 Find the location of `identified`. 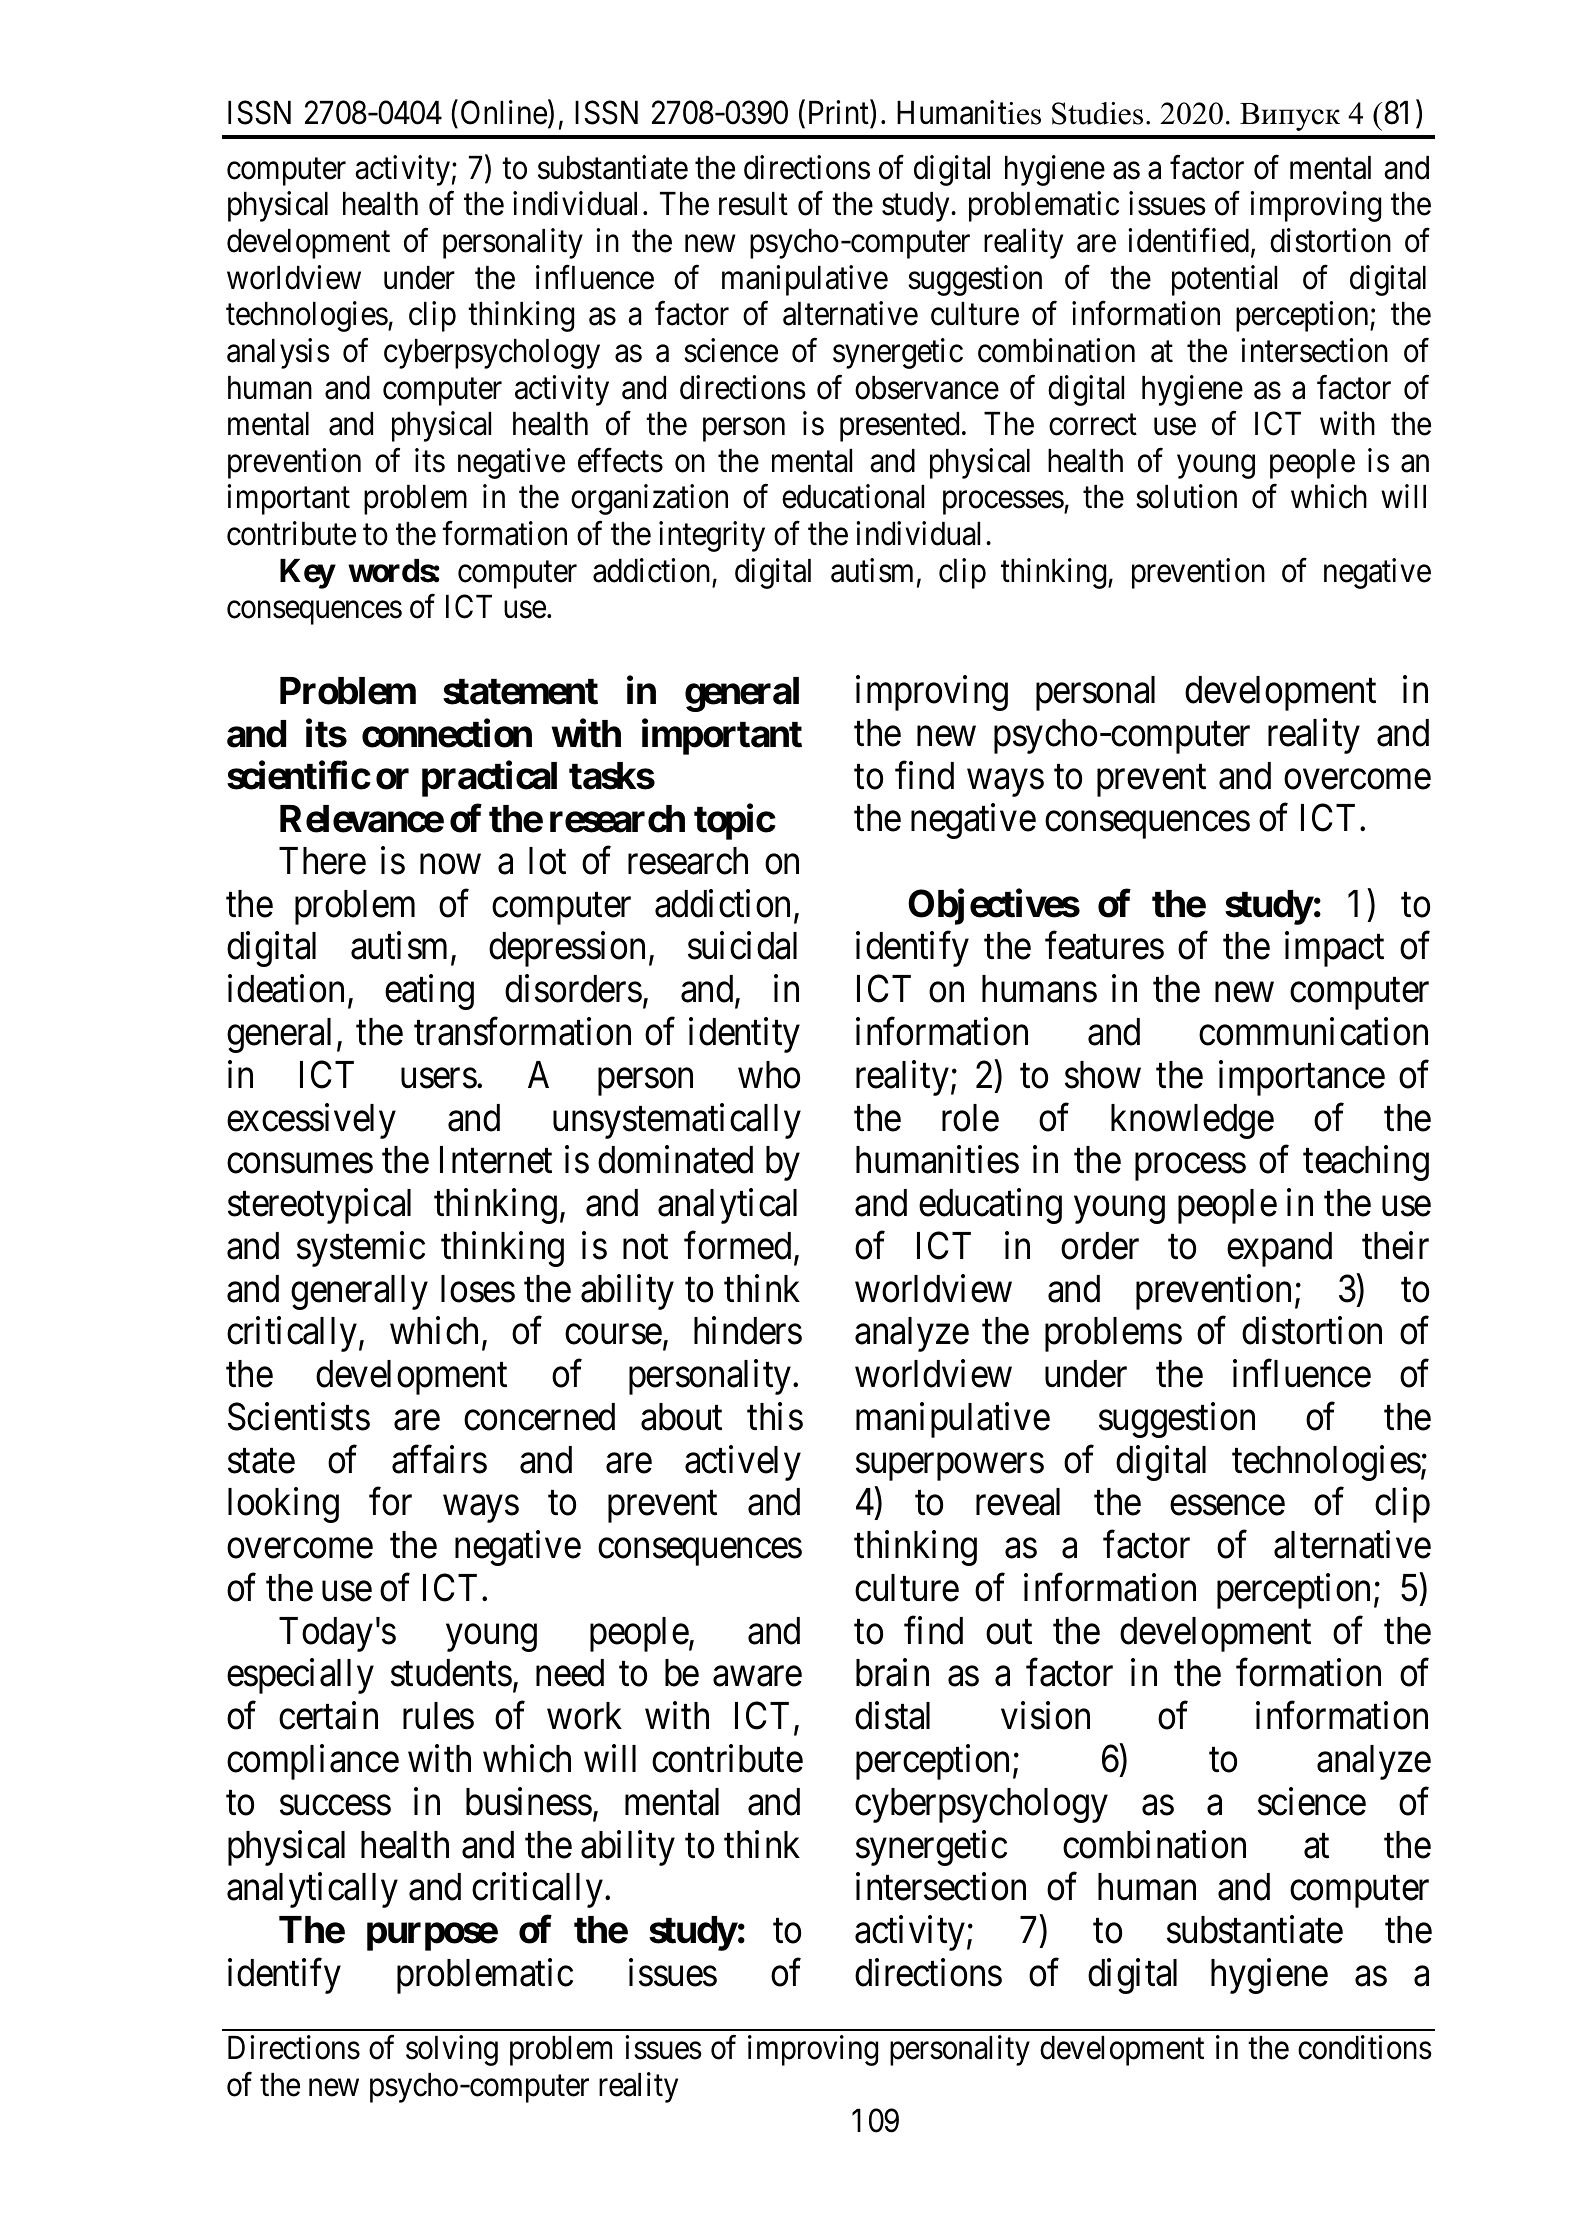

identified is located at coordinates (1190, 241).
